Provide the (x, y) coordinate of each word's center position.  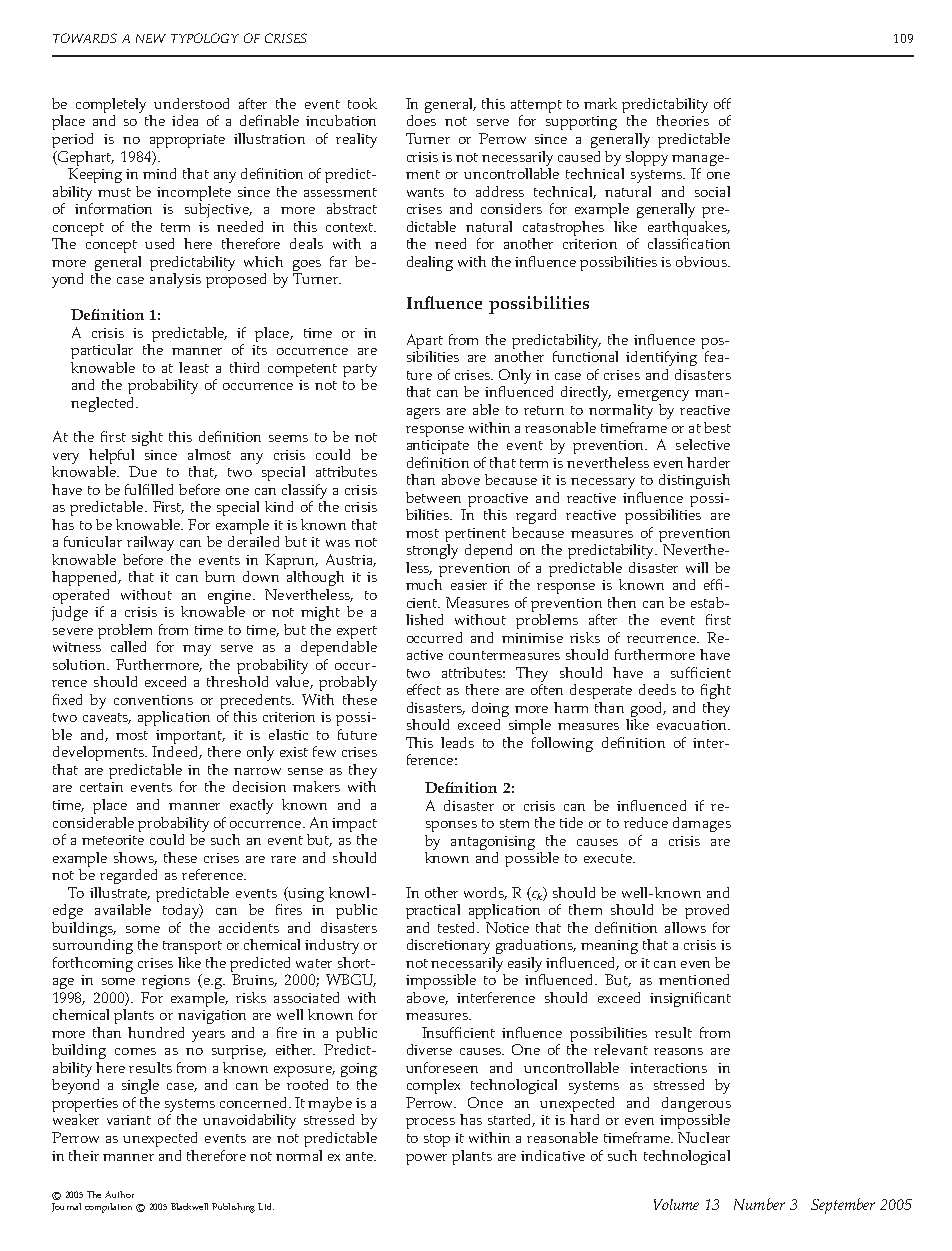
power (426, 1159)
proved (707, 911)
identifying (661, 358)
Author (119, 1194)
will (697, 567)
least (194, 367)
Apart (425, 341)
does (421, 120)
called (128, 646)
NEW (151, 38)
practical (433, 911)
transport (192, 947)
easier (469, 585)
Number (759, 1204)
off (722, 103)
